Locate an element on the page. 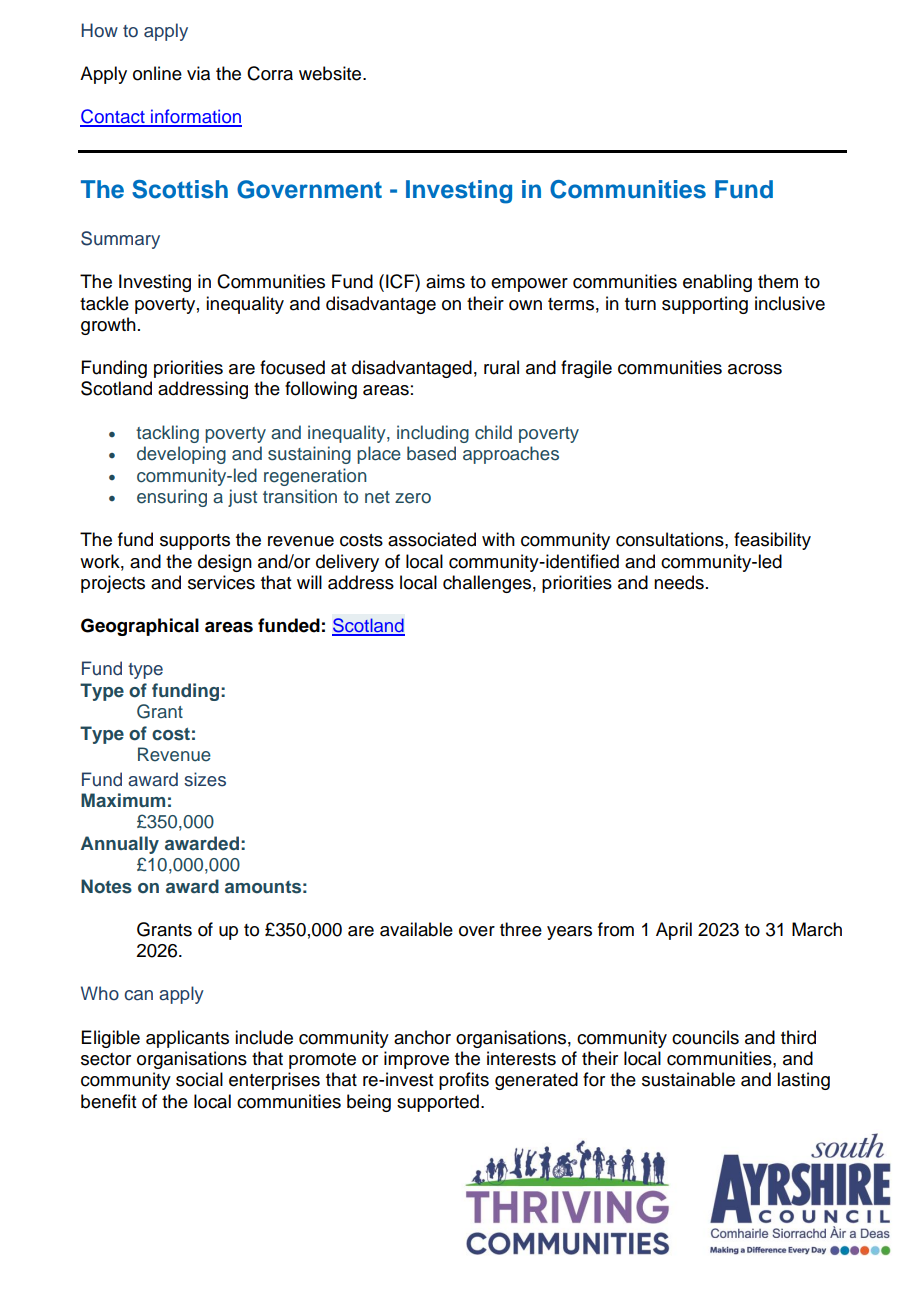  supporting is located at coordinates (705, 305).
